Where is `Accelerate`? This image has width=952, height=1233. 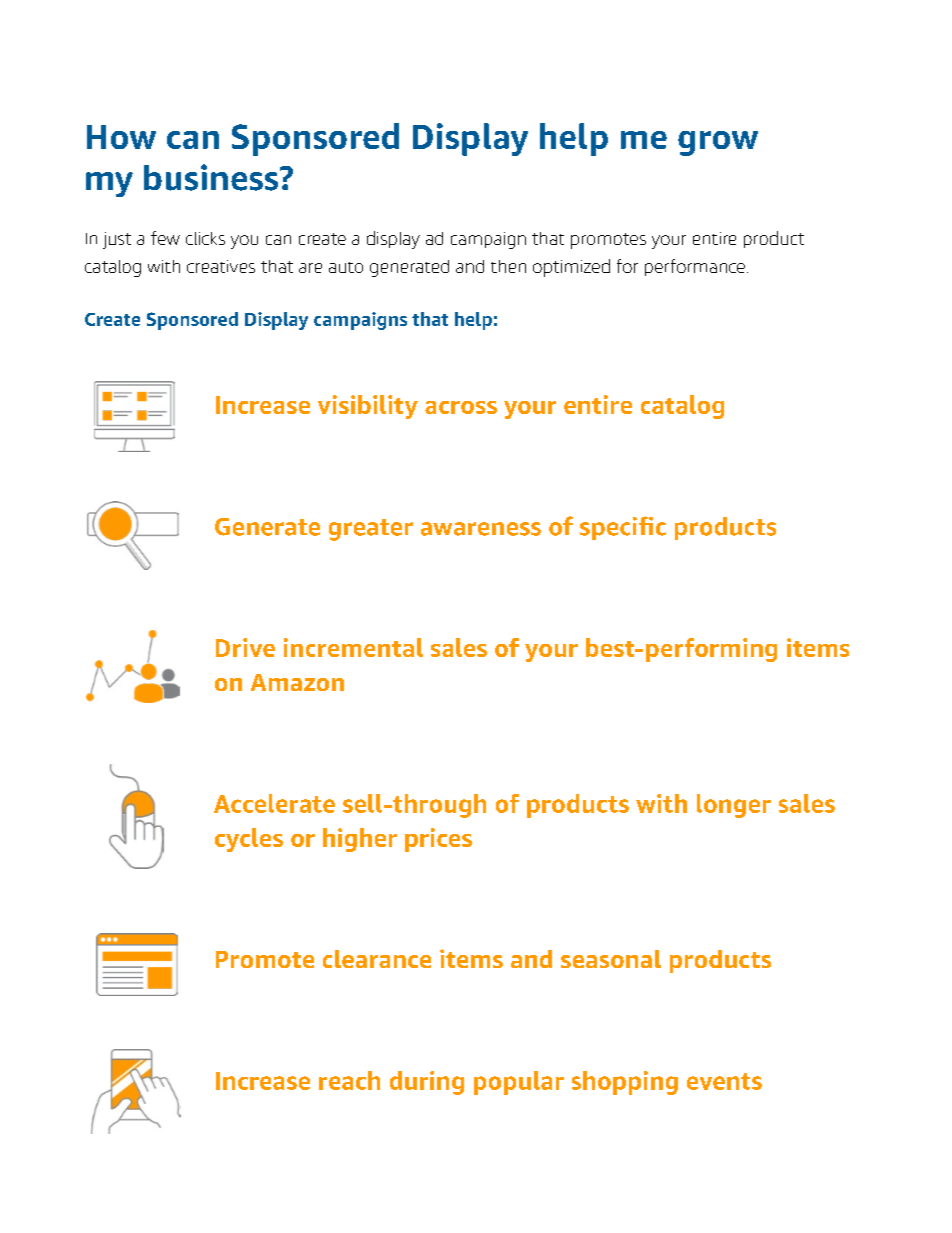 Accelerate is located at coordinates (274, 803).
